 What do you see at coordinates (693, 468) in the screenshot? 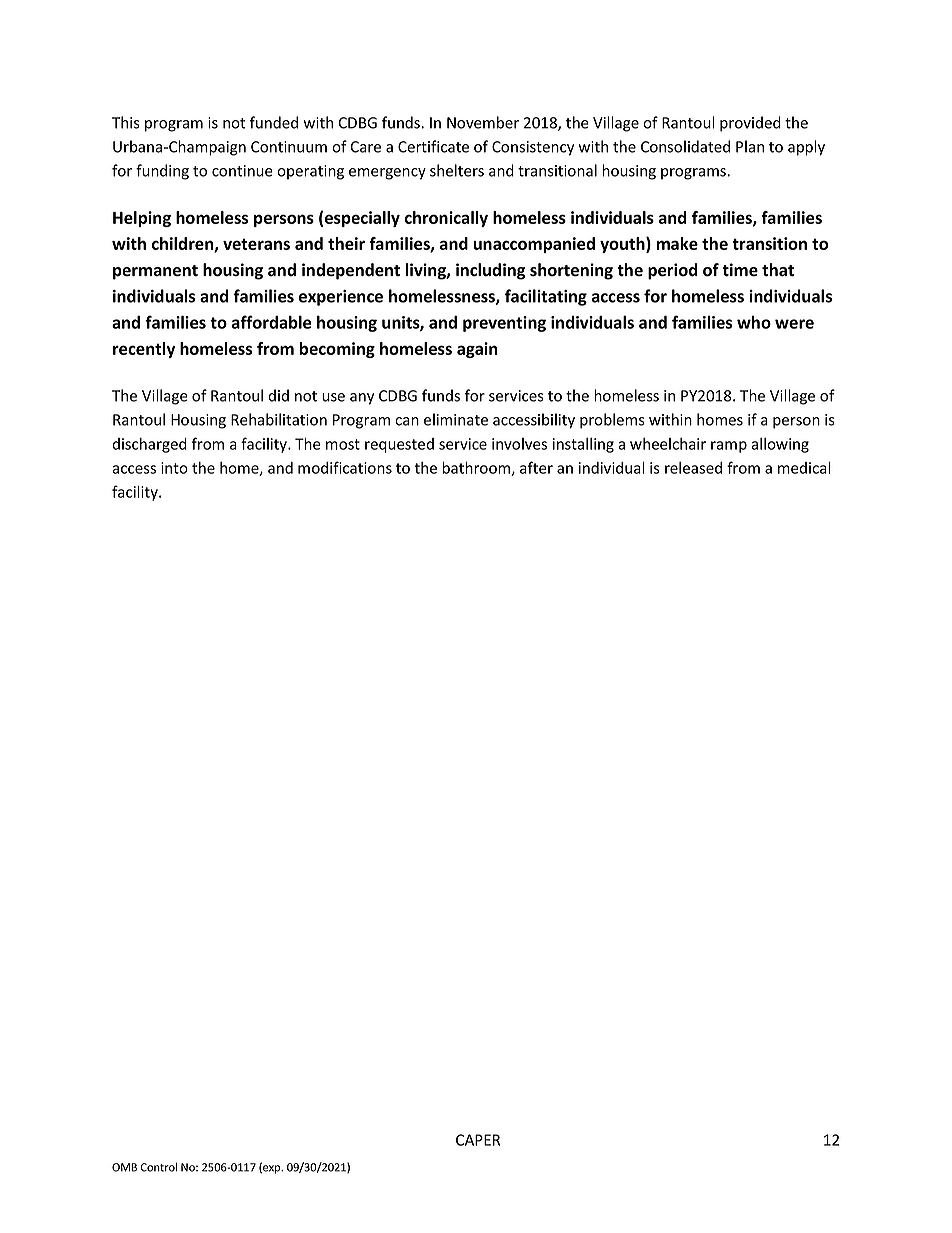
I see `released` at bounding box center [693, 468].
